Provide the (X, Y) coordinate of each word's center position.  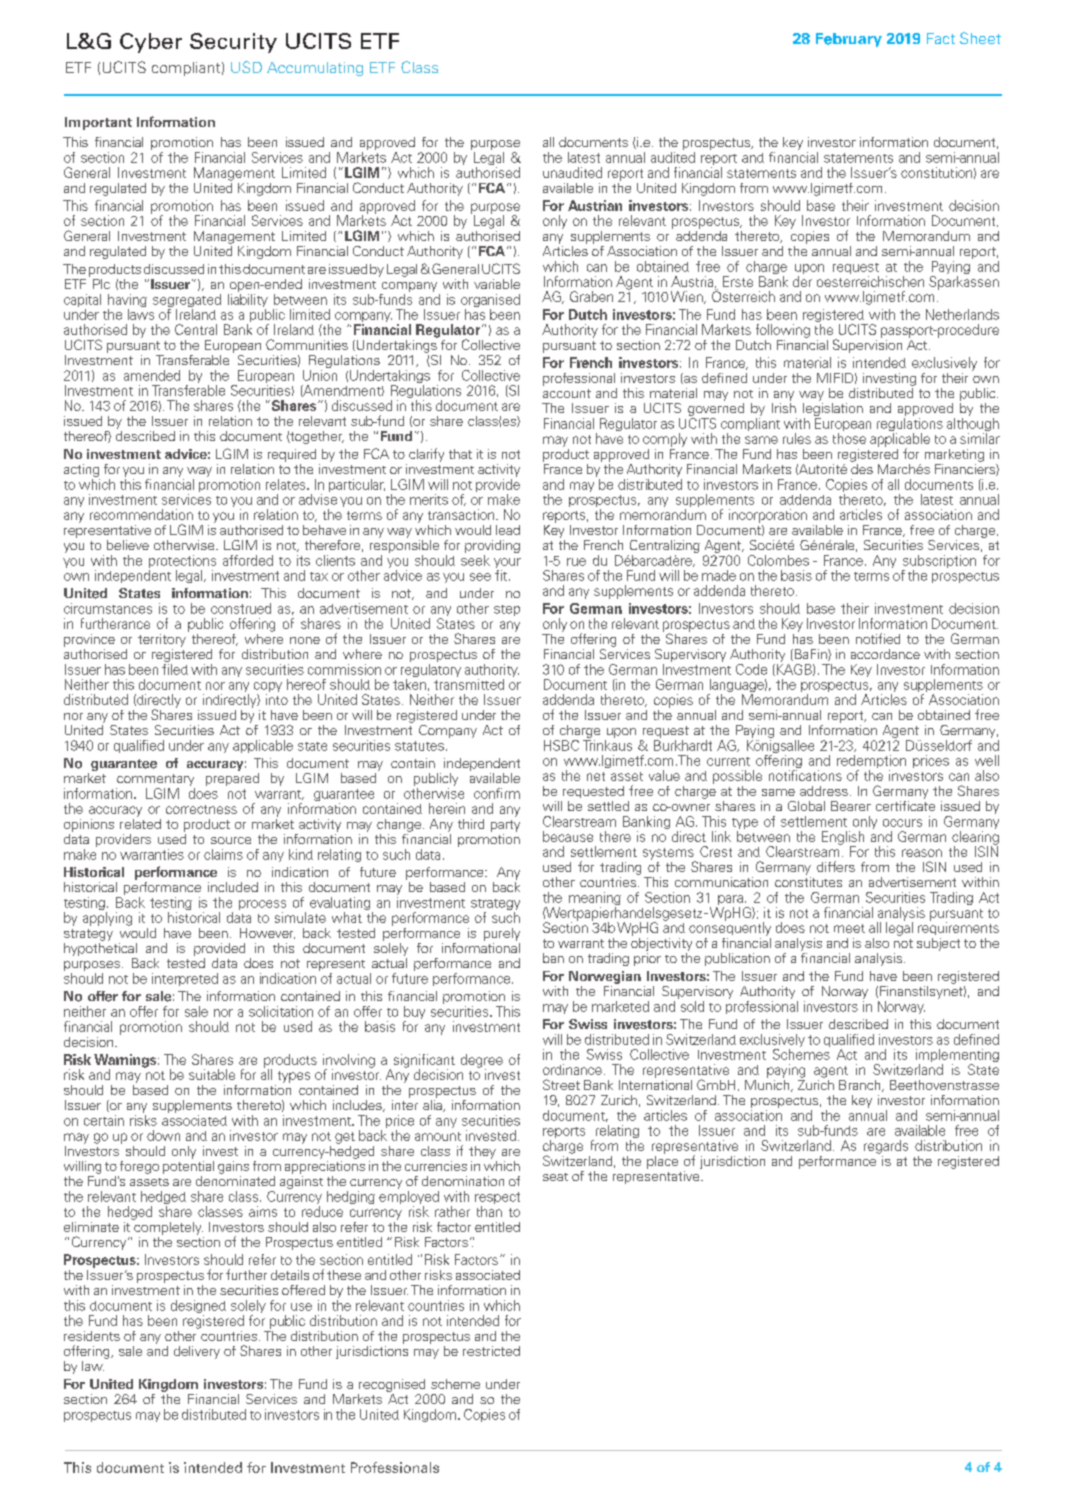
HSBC (561, 745)
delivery (197, 1352)
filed (175, 668)
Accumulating (315, 69)
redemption (871, 763)
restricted (491, 1351)
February (849, 40)
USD (246, 67)
